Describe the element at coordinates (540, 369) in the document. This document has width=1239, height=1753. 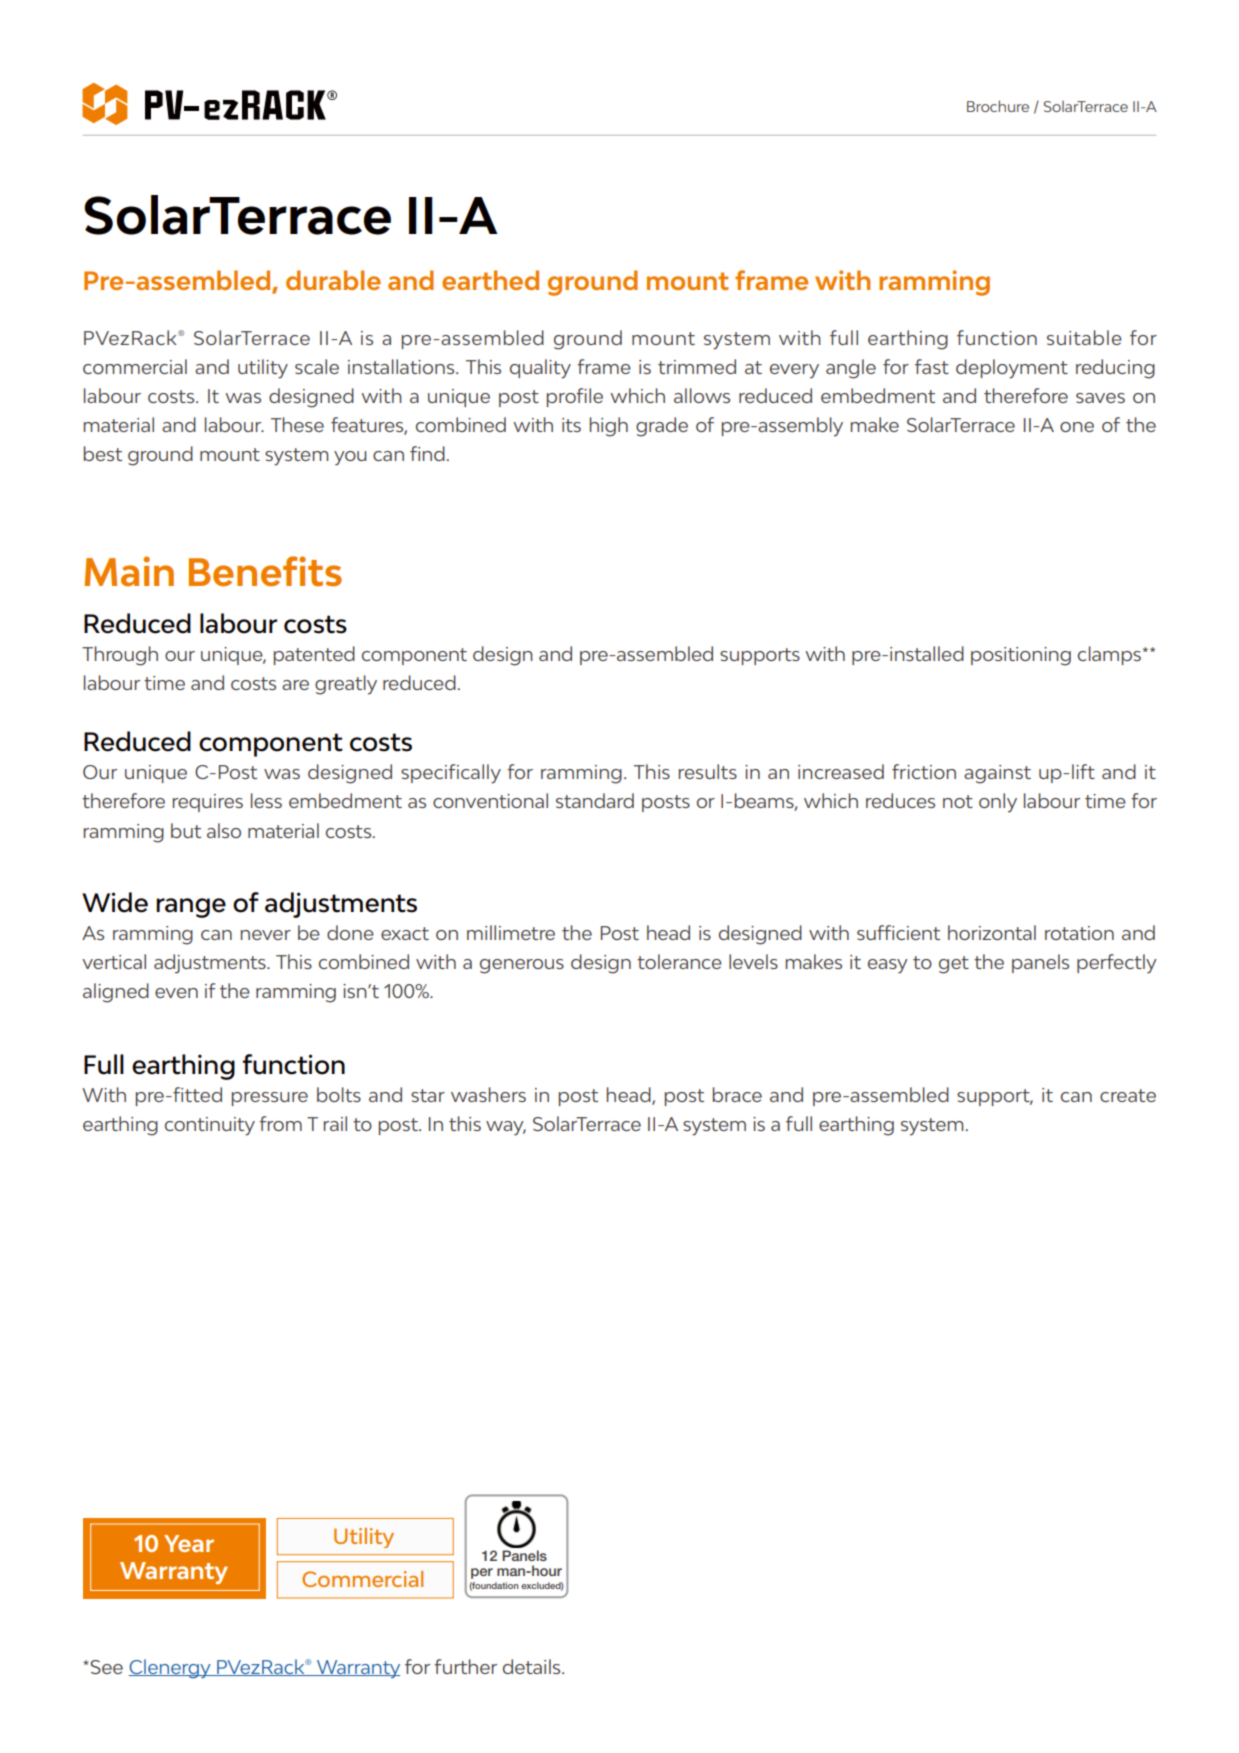
I see `quality` at that location.
